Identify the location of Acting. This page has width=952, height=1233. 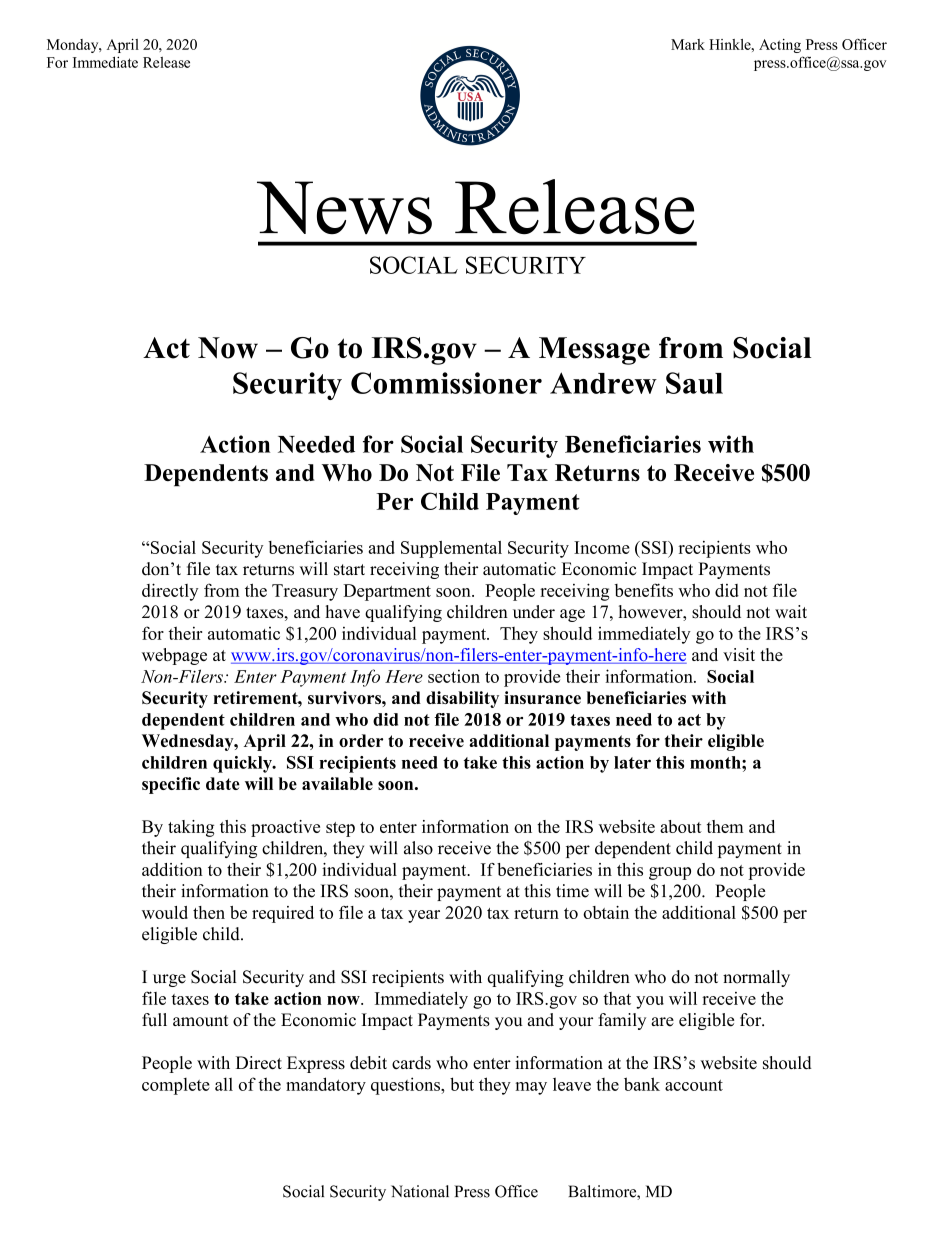
(780, 46).
